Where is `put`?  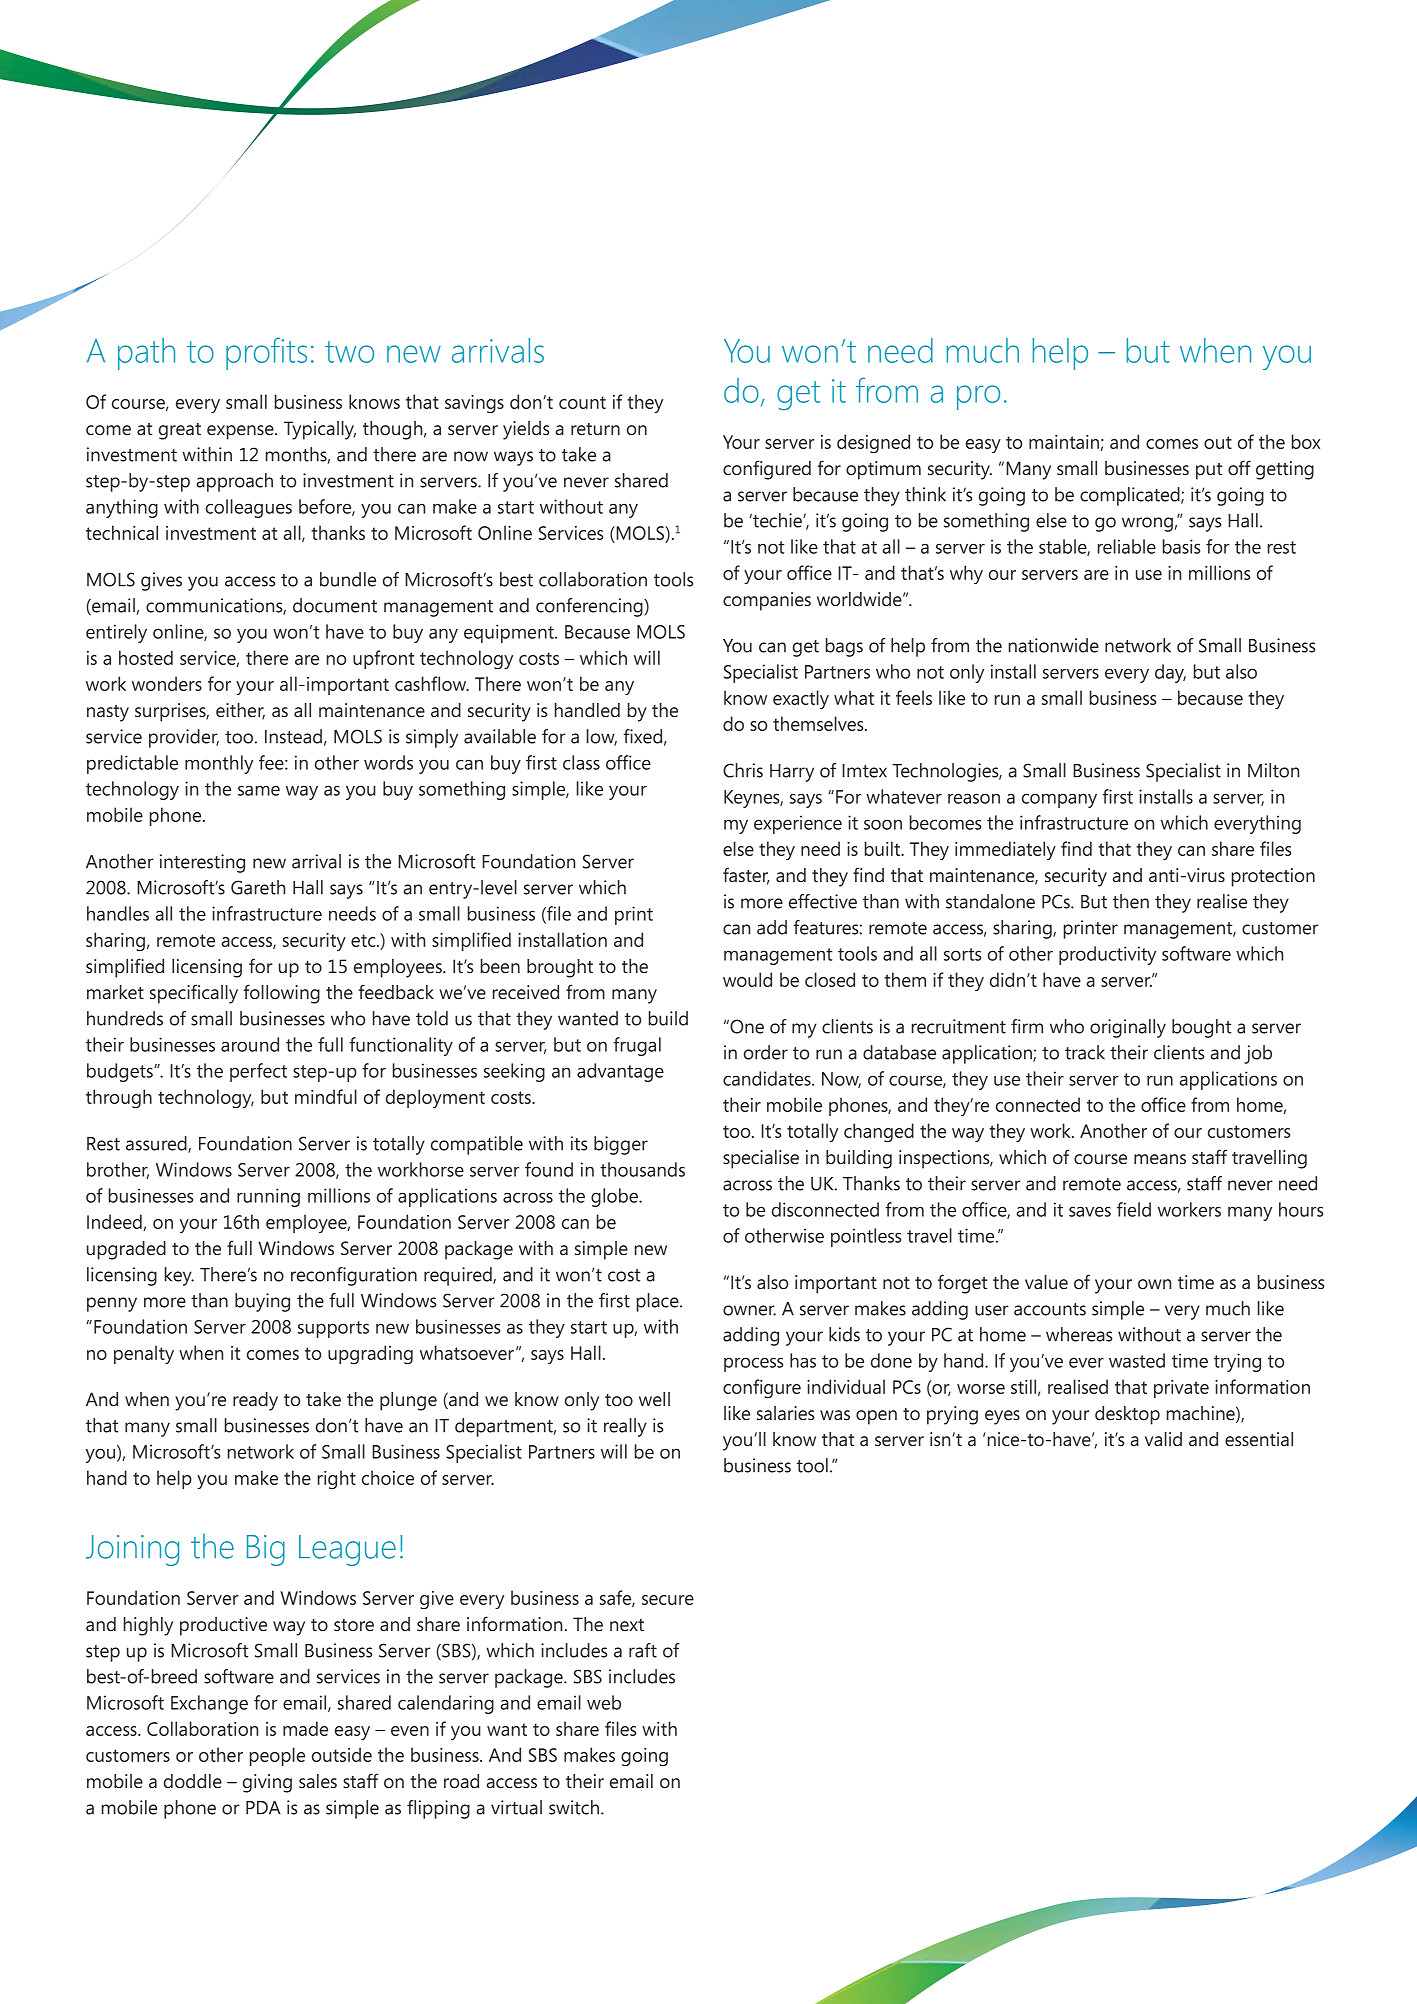 put is located at coordinates (1209, 471).
